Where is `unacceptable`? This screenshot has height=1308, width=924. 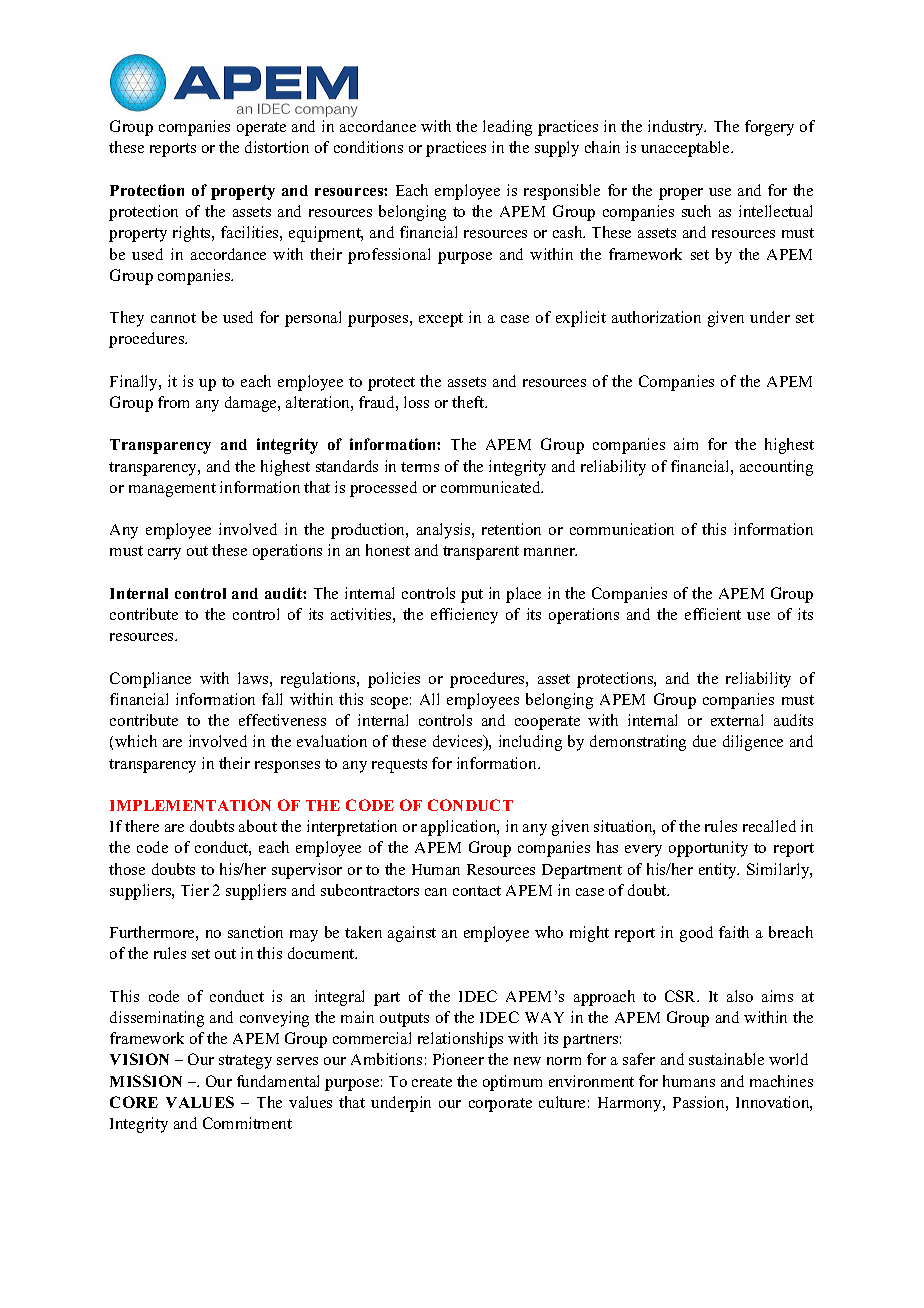
unacceptable is located at coordinates (686, 149).
